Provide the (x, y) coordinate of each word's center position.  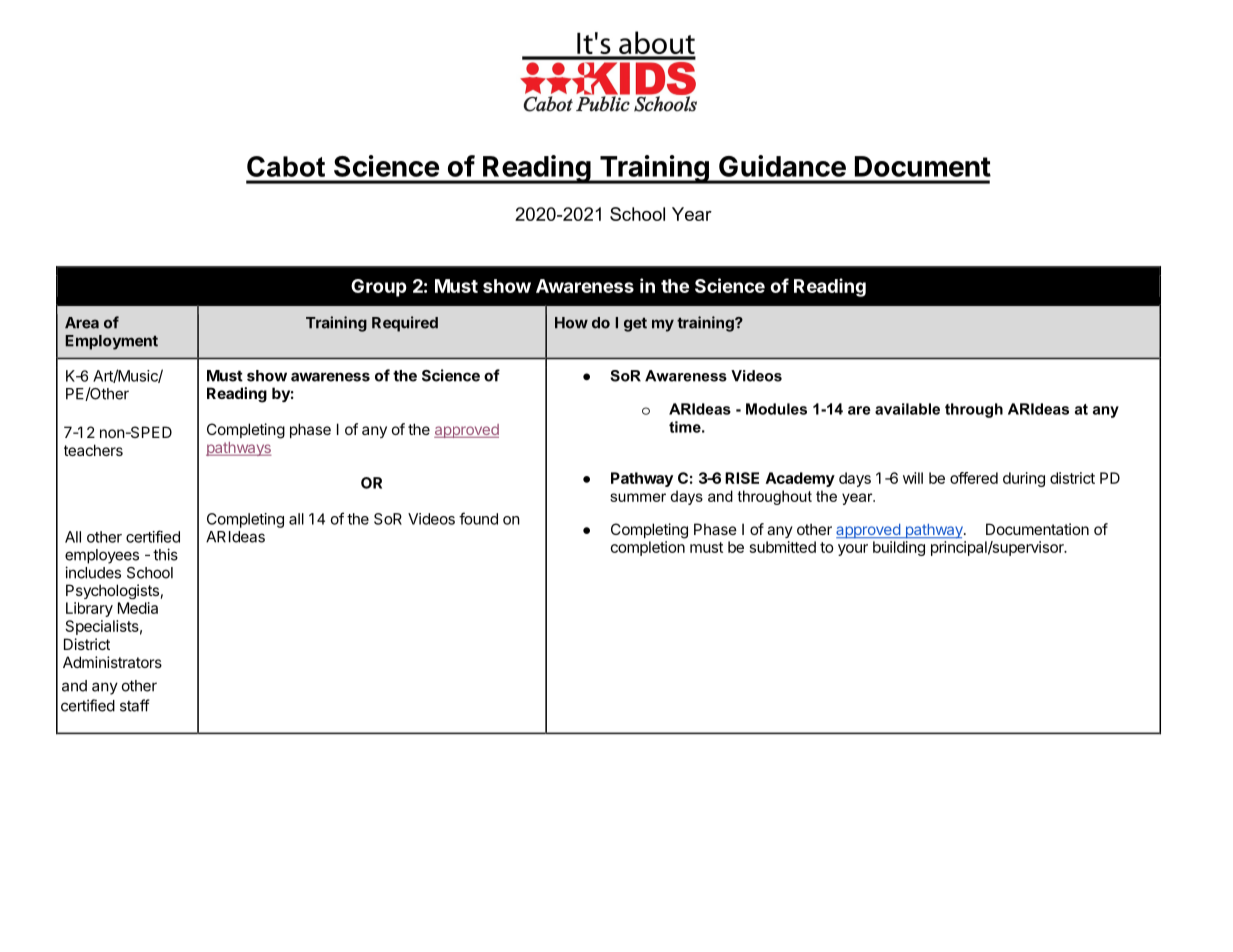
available (907, 409)
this (165, 554)
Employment (111, 342)
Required (405, 324)
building (899, 548)
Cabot (286, 166)
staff (135, 705)
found (478, 518)
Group (379, 288)
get (635, 325)
